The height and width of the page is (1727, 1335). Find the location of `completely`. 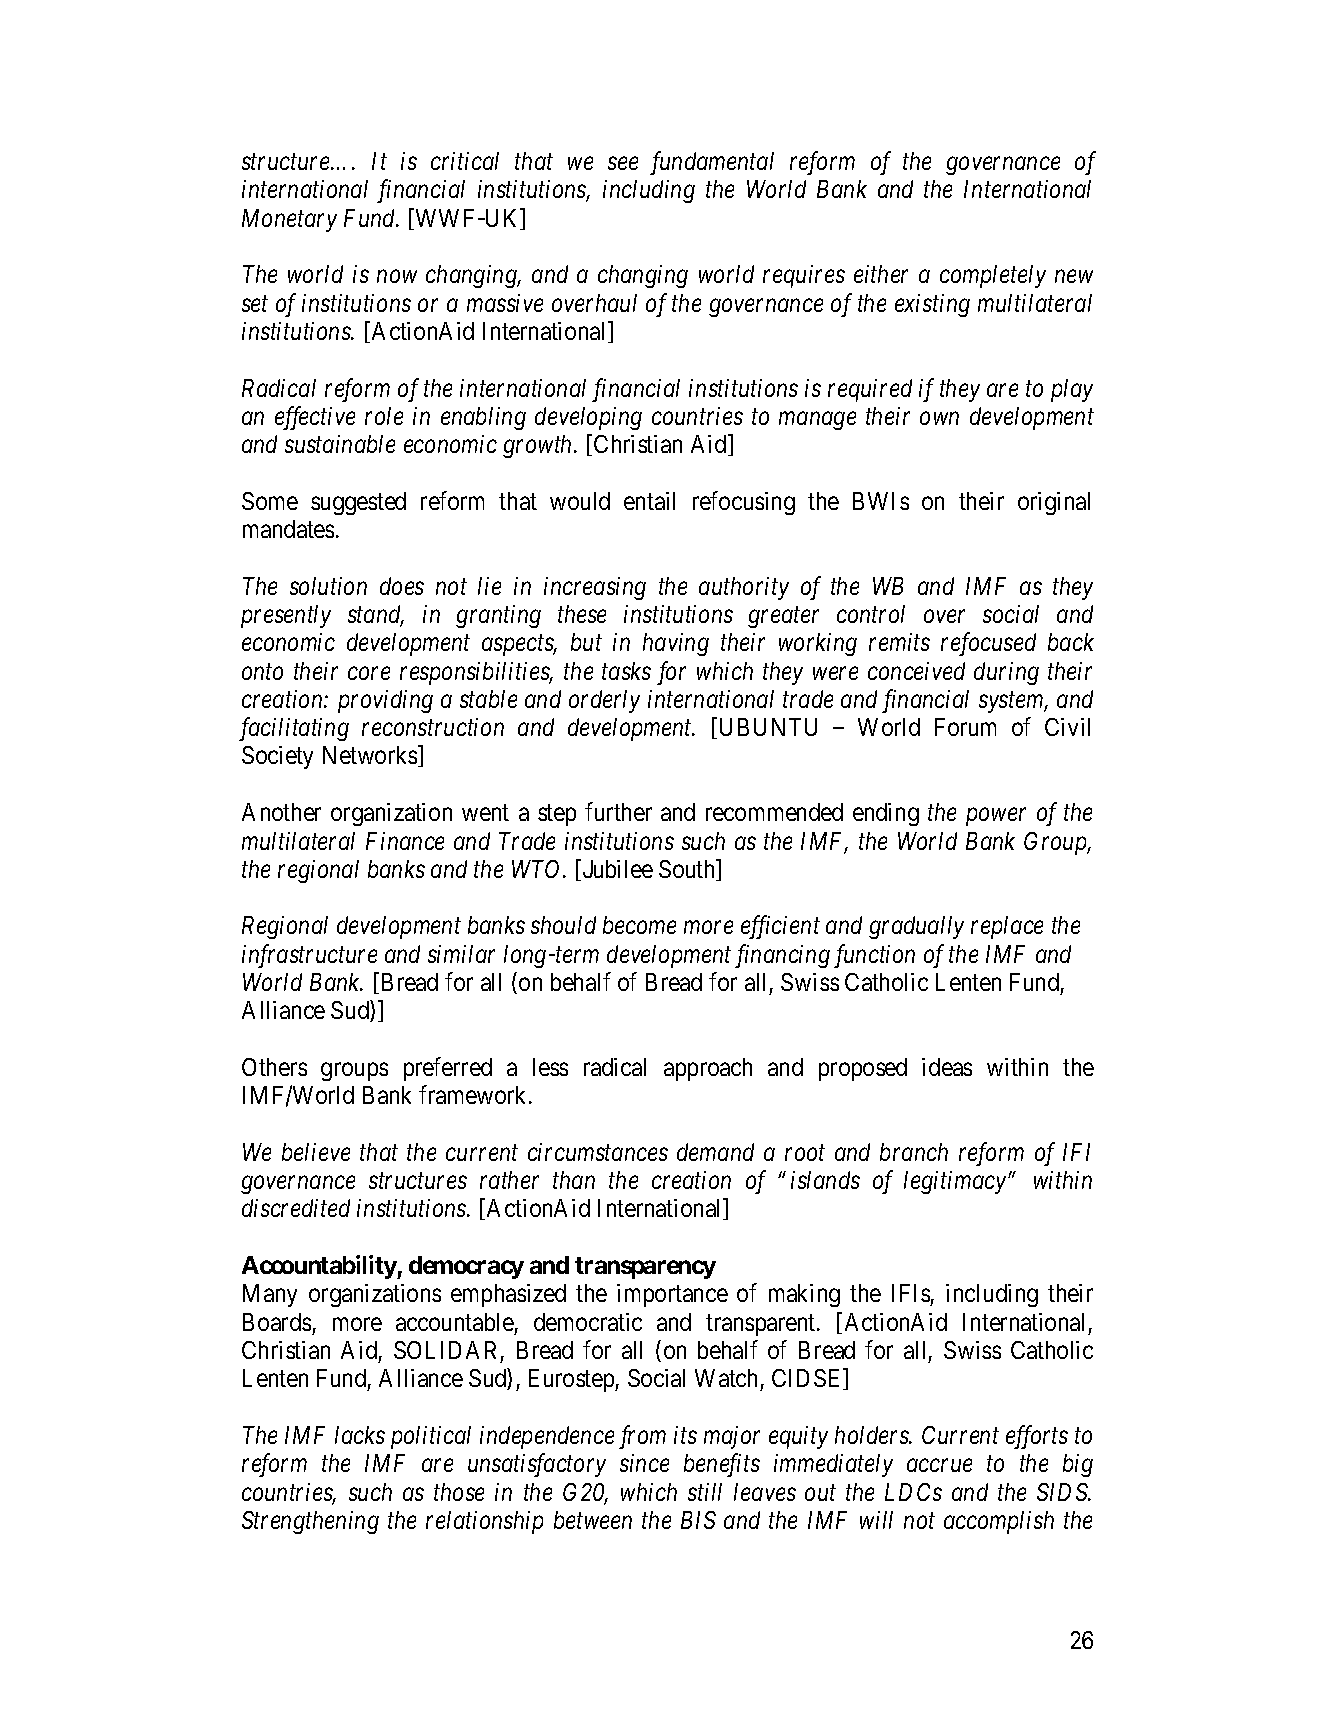

completely is located at coordinates (993, 276).
